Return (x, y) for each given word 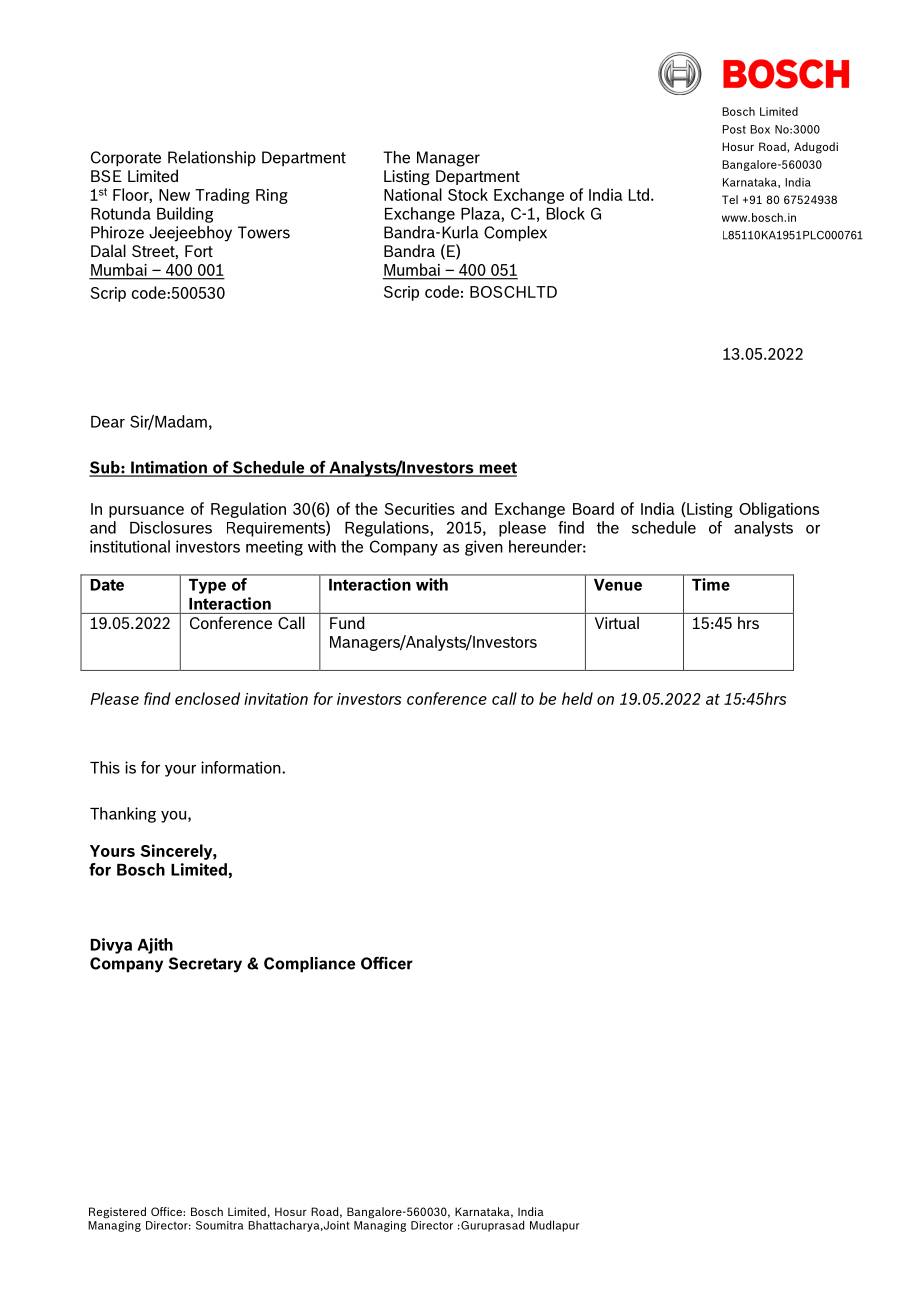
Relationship (212, 159)
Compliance (309, 965)
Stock (468, 194)
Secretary (205, 965)
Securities (420, 509)
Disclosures (171, 527)
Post (734, 129)
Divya (111, 946)
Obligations (779, 510)
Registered (117, 1213)
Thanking (123, 815)
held (577, 698)
